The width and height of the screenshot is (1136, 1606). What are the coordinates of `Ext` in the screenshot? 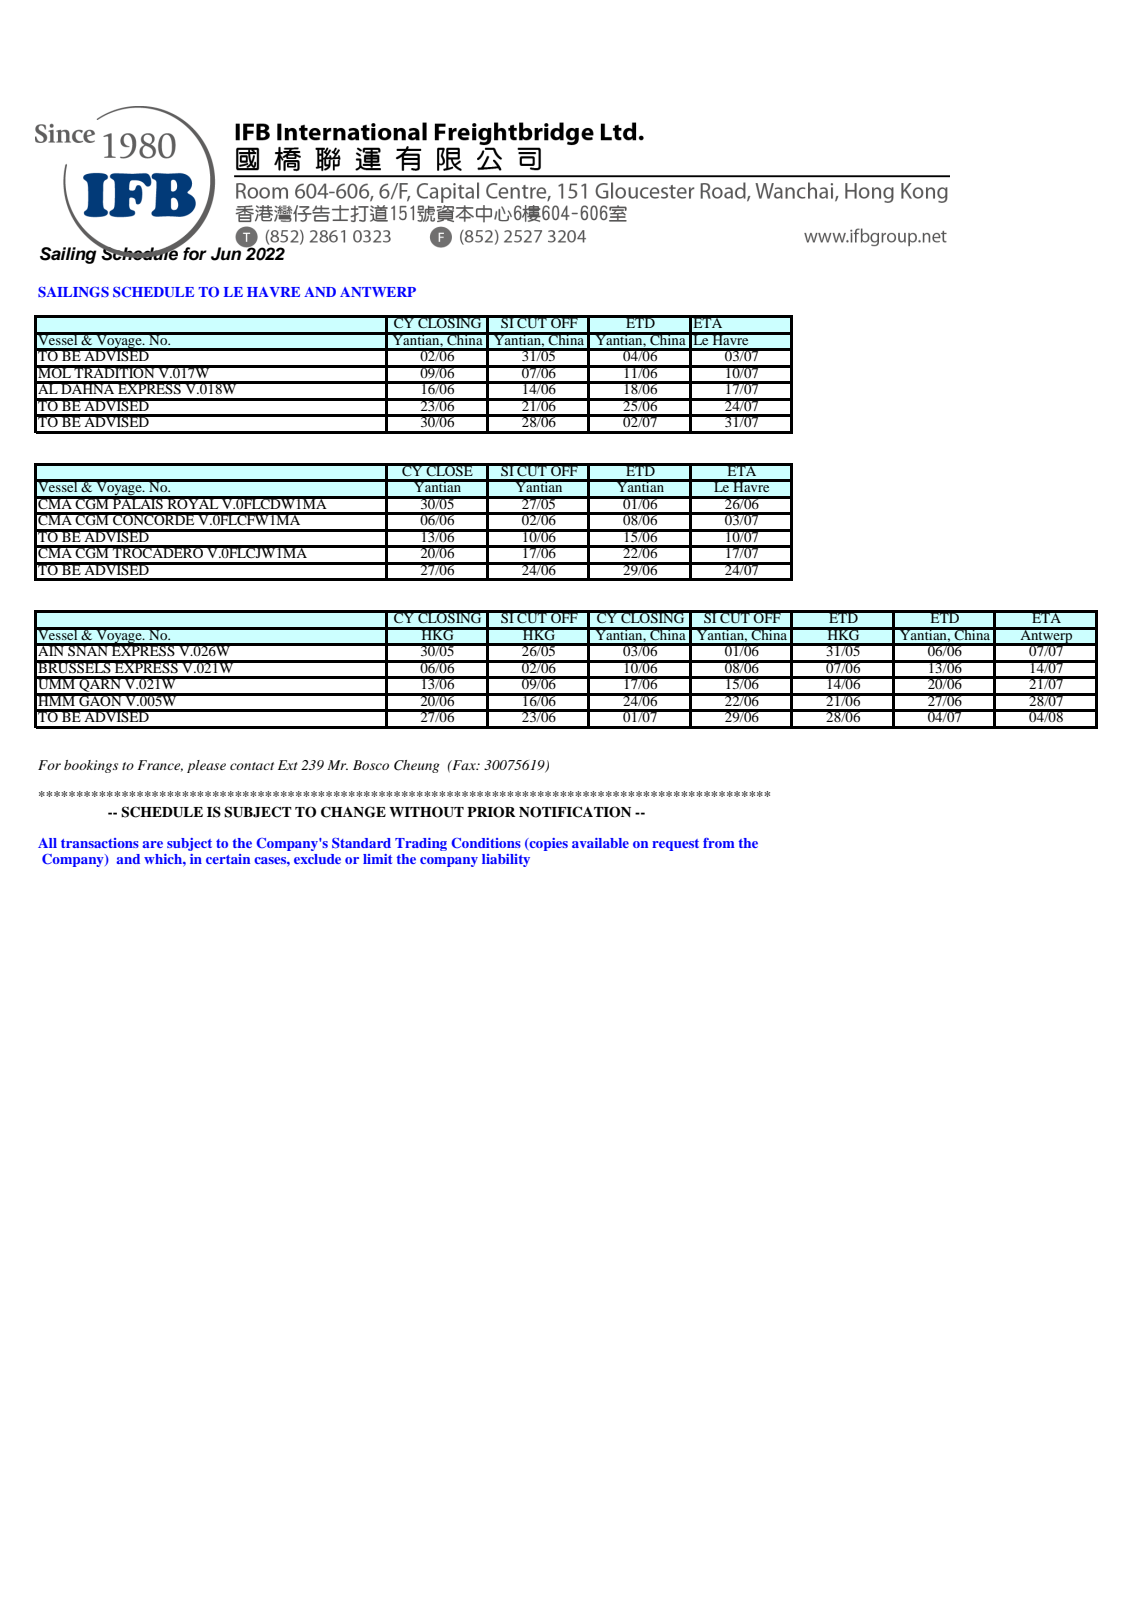 It's located at (288, 765).
